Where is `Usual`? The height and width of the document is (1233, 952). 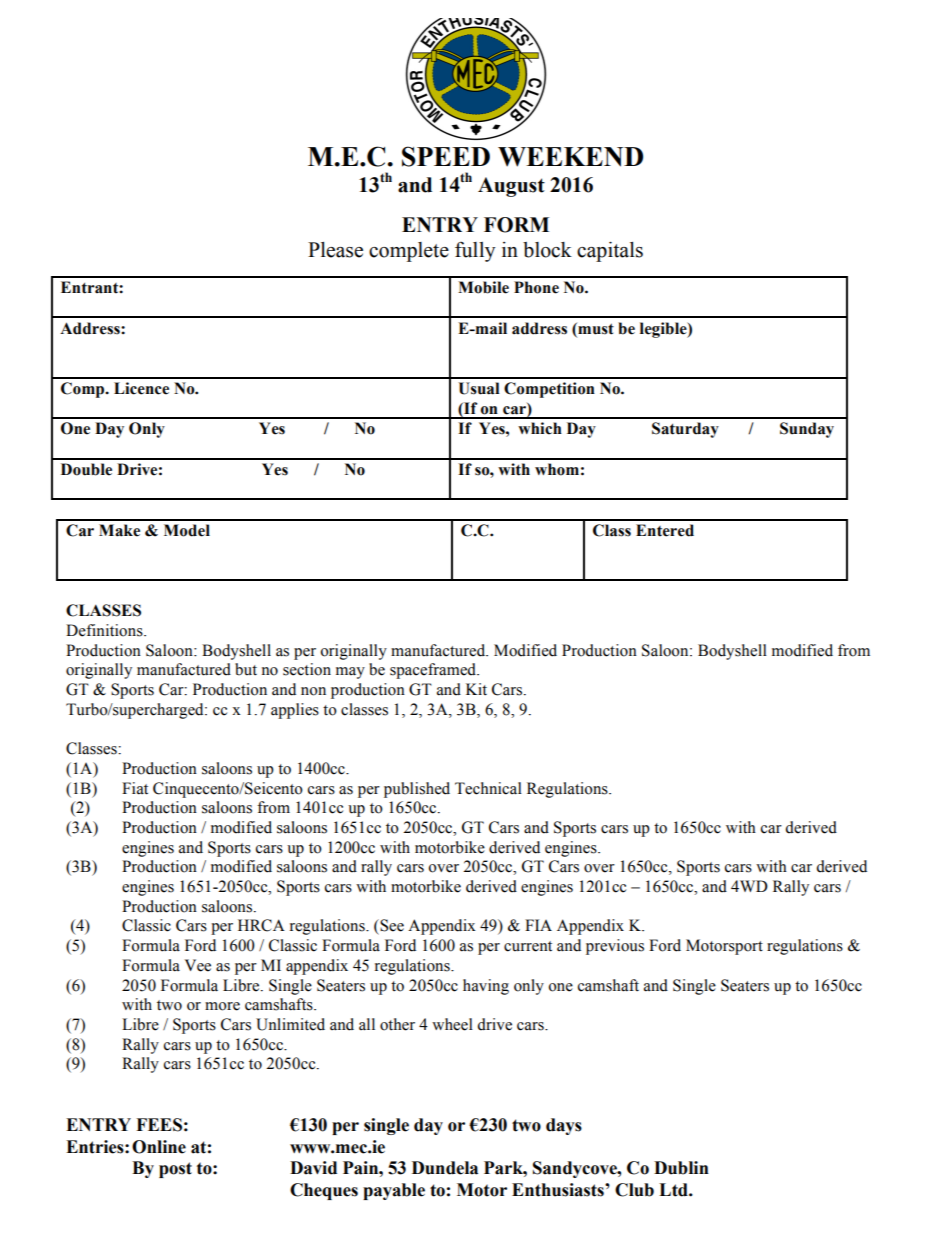
Usual is located at coordinates (479, 388).
